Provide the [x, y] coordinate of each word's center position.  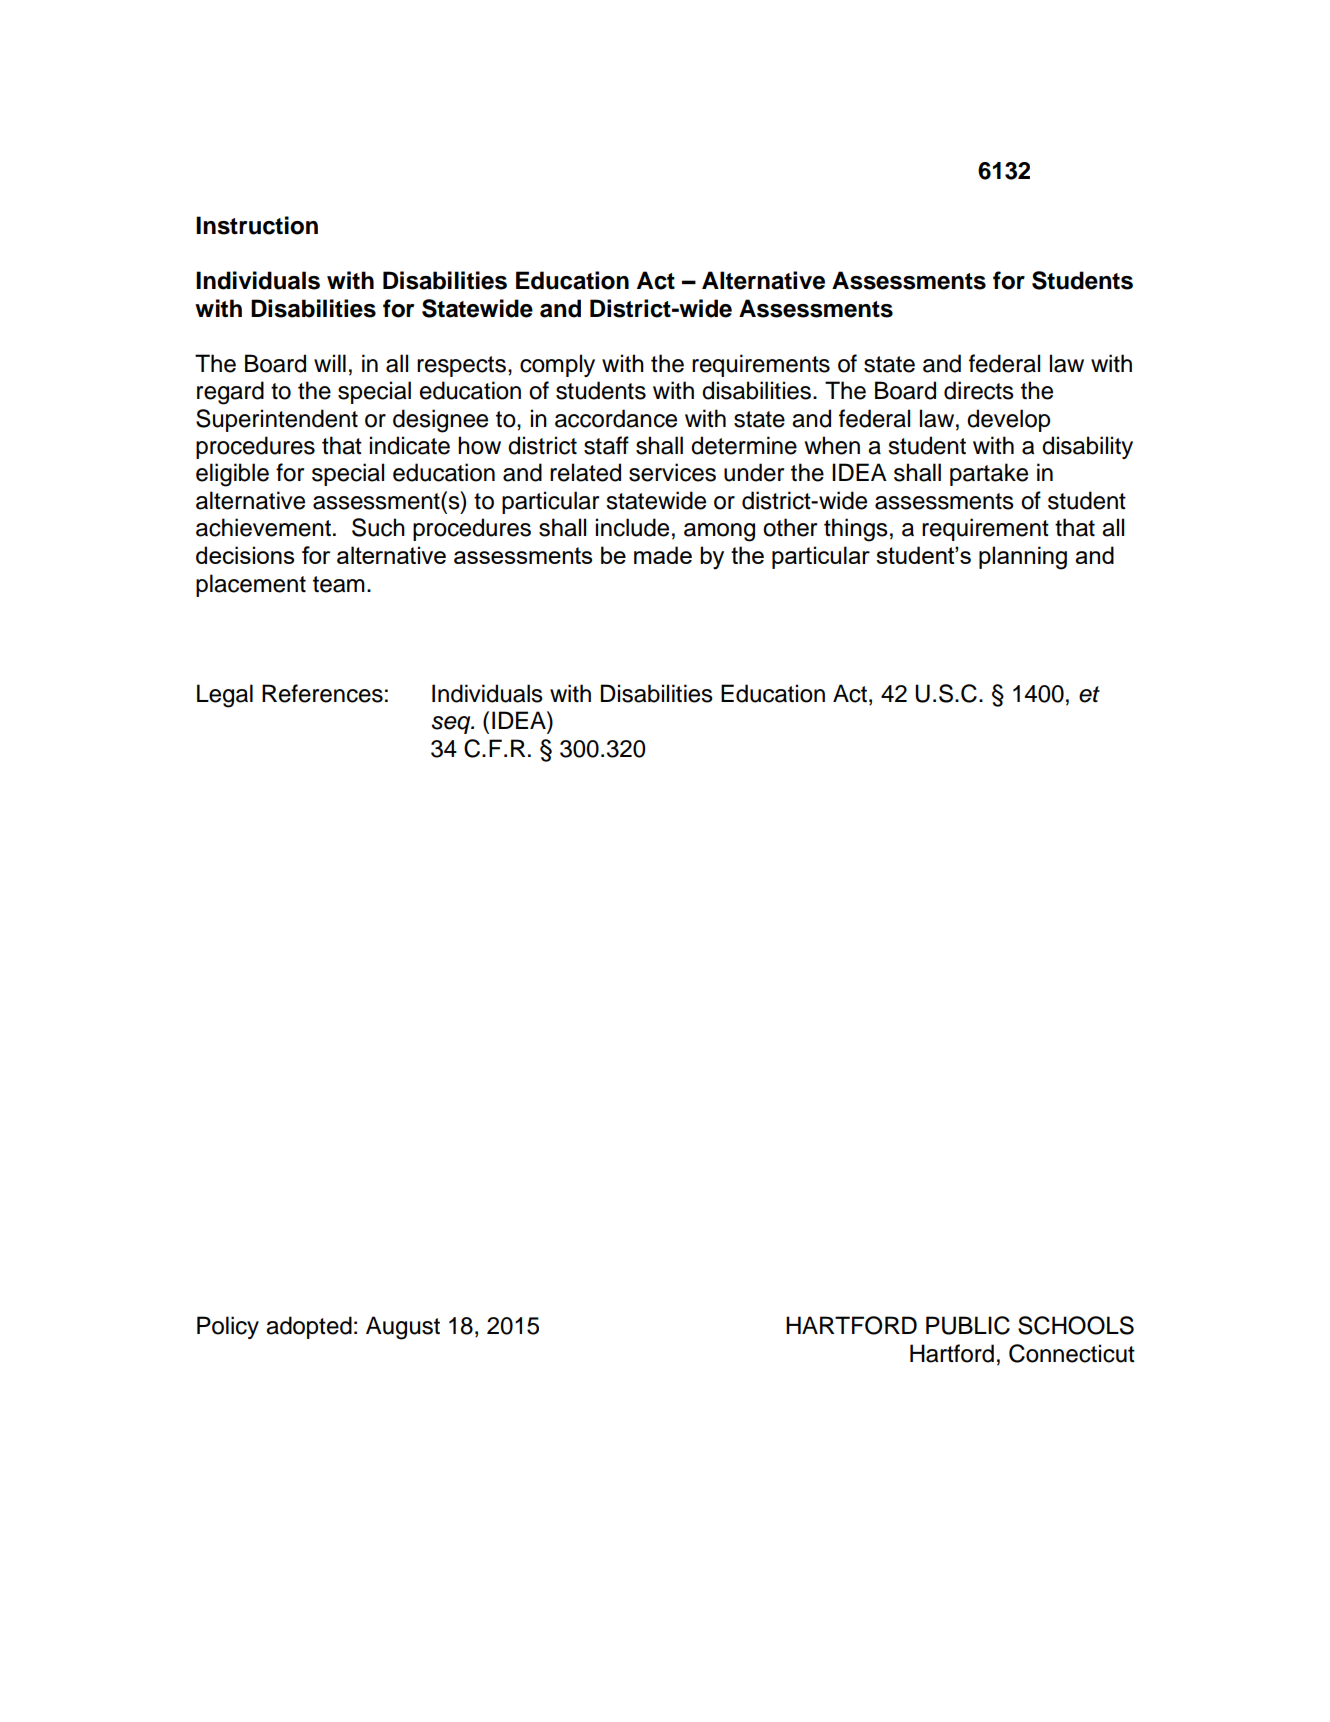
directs [979, 390]
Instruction [257, 225]
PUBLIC [968, 1325]
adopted [309, 1327]
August [403, 1328]
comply [557, 365]
